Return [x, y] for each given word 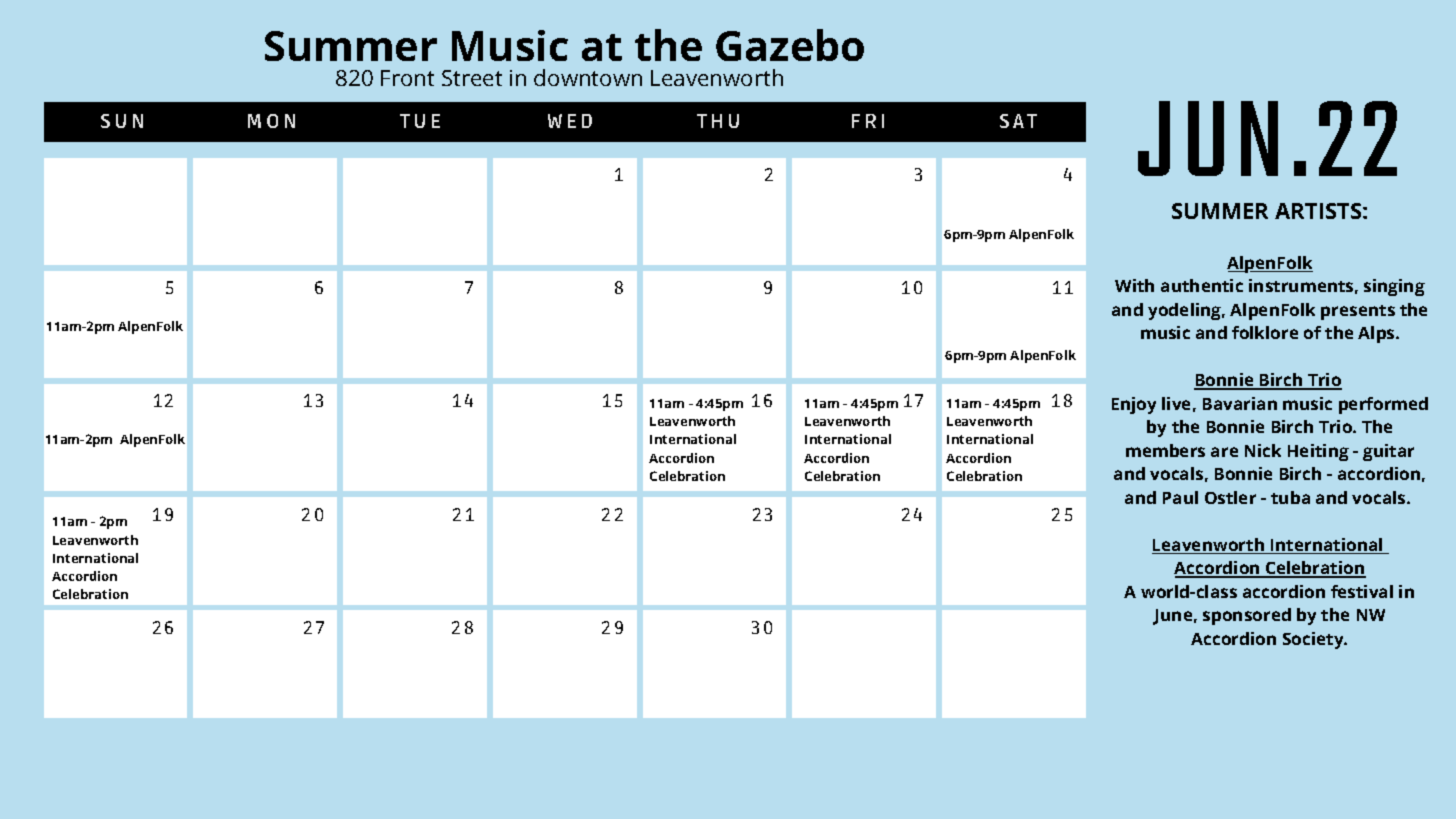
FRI [868, 121]
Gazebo [790, 45]
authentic [1202, 285]
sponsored [1247, 616]
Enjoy [1134, 405]
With [1134, 285]
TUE [420, 121]
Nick [1263, 450]
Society [1314, 640]
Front [407, 78]
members [1165, 450]
